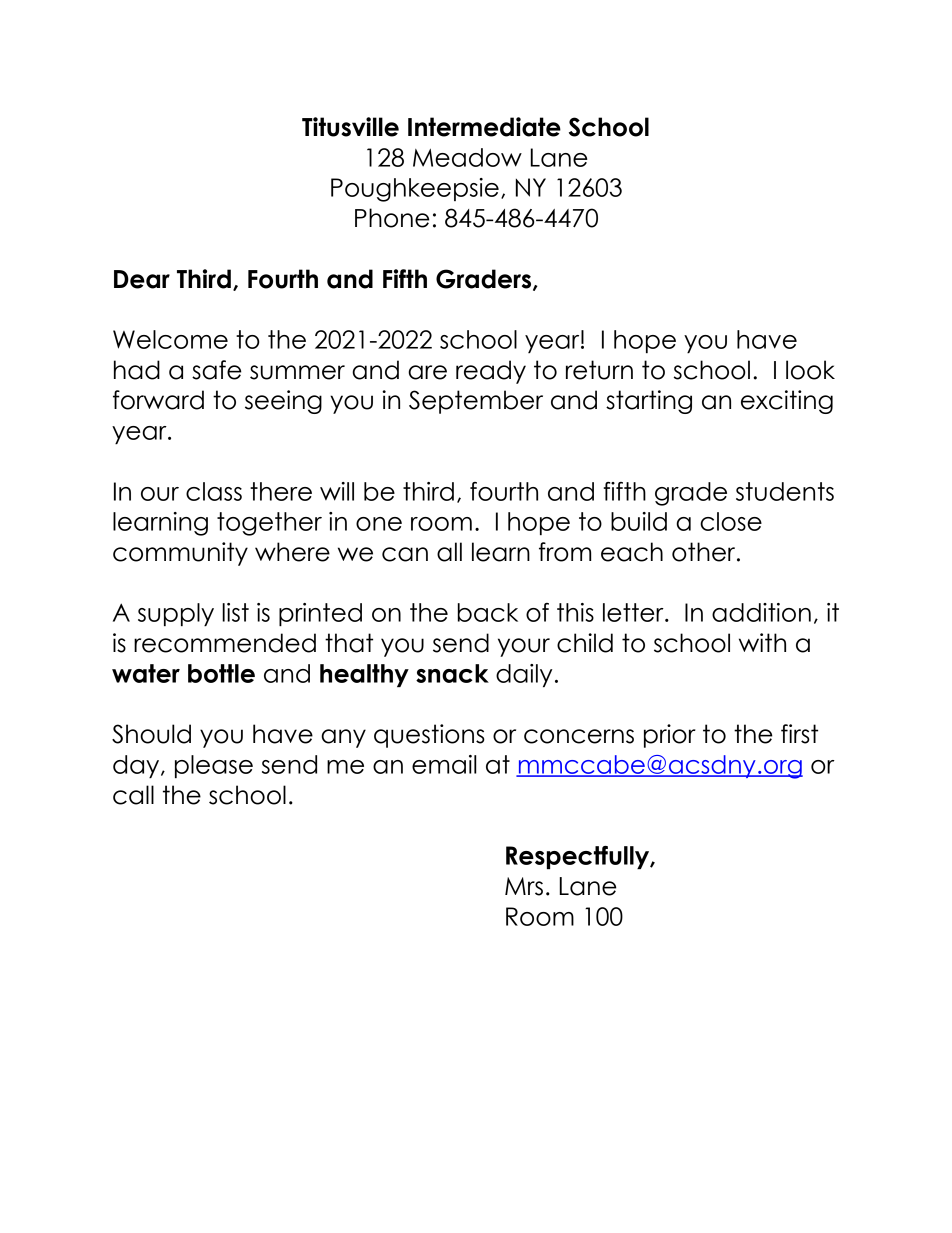 This document has height=1233, width=952. I want to click on prior, so click(670, 736).
